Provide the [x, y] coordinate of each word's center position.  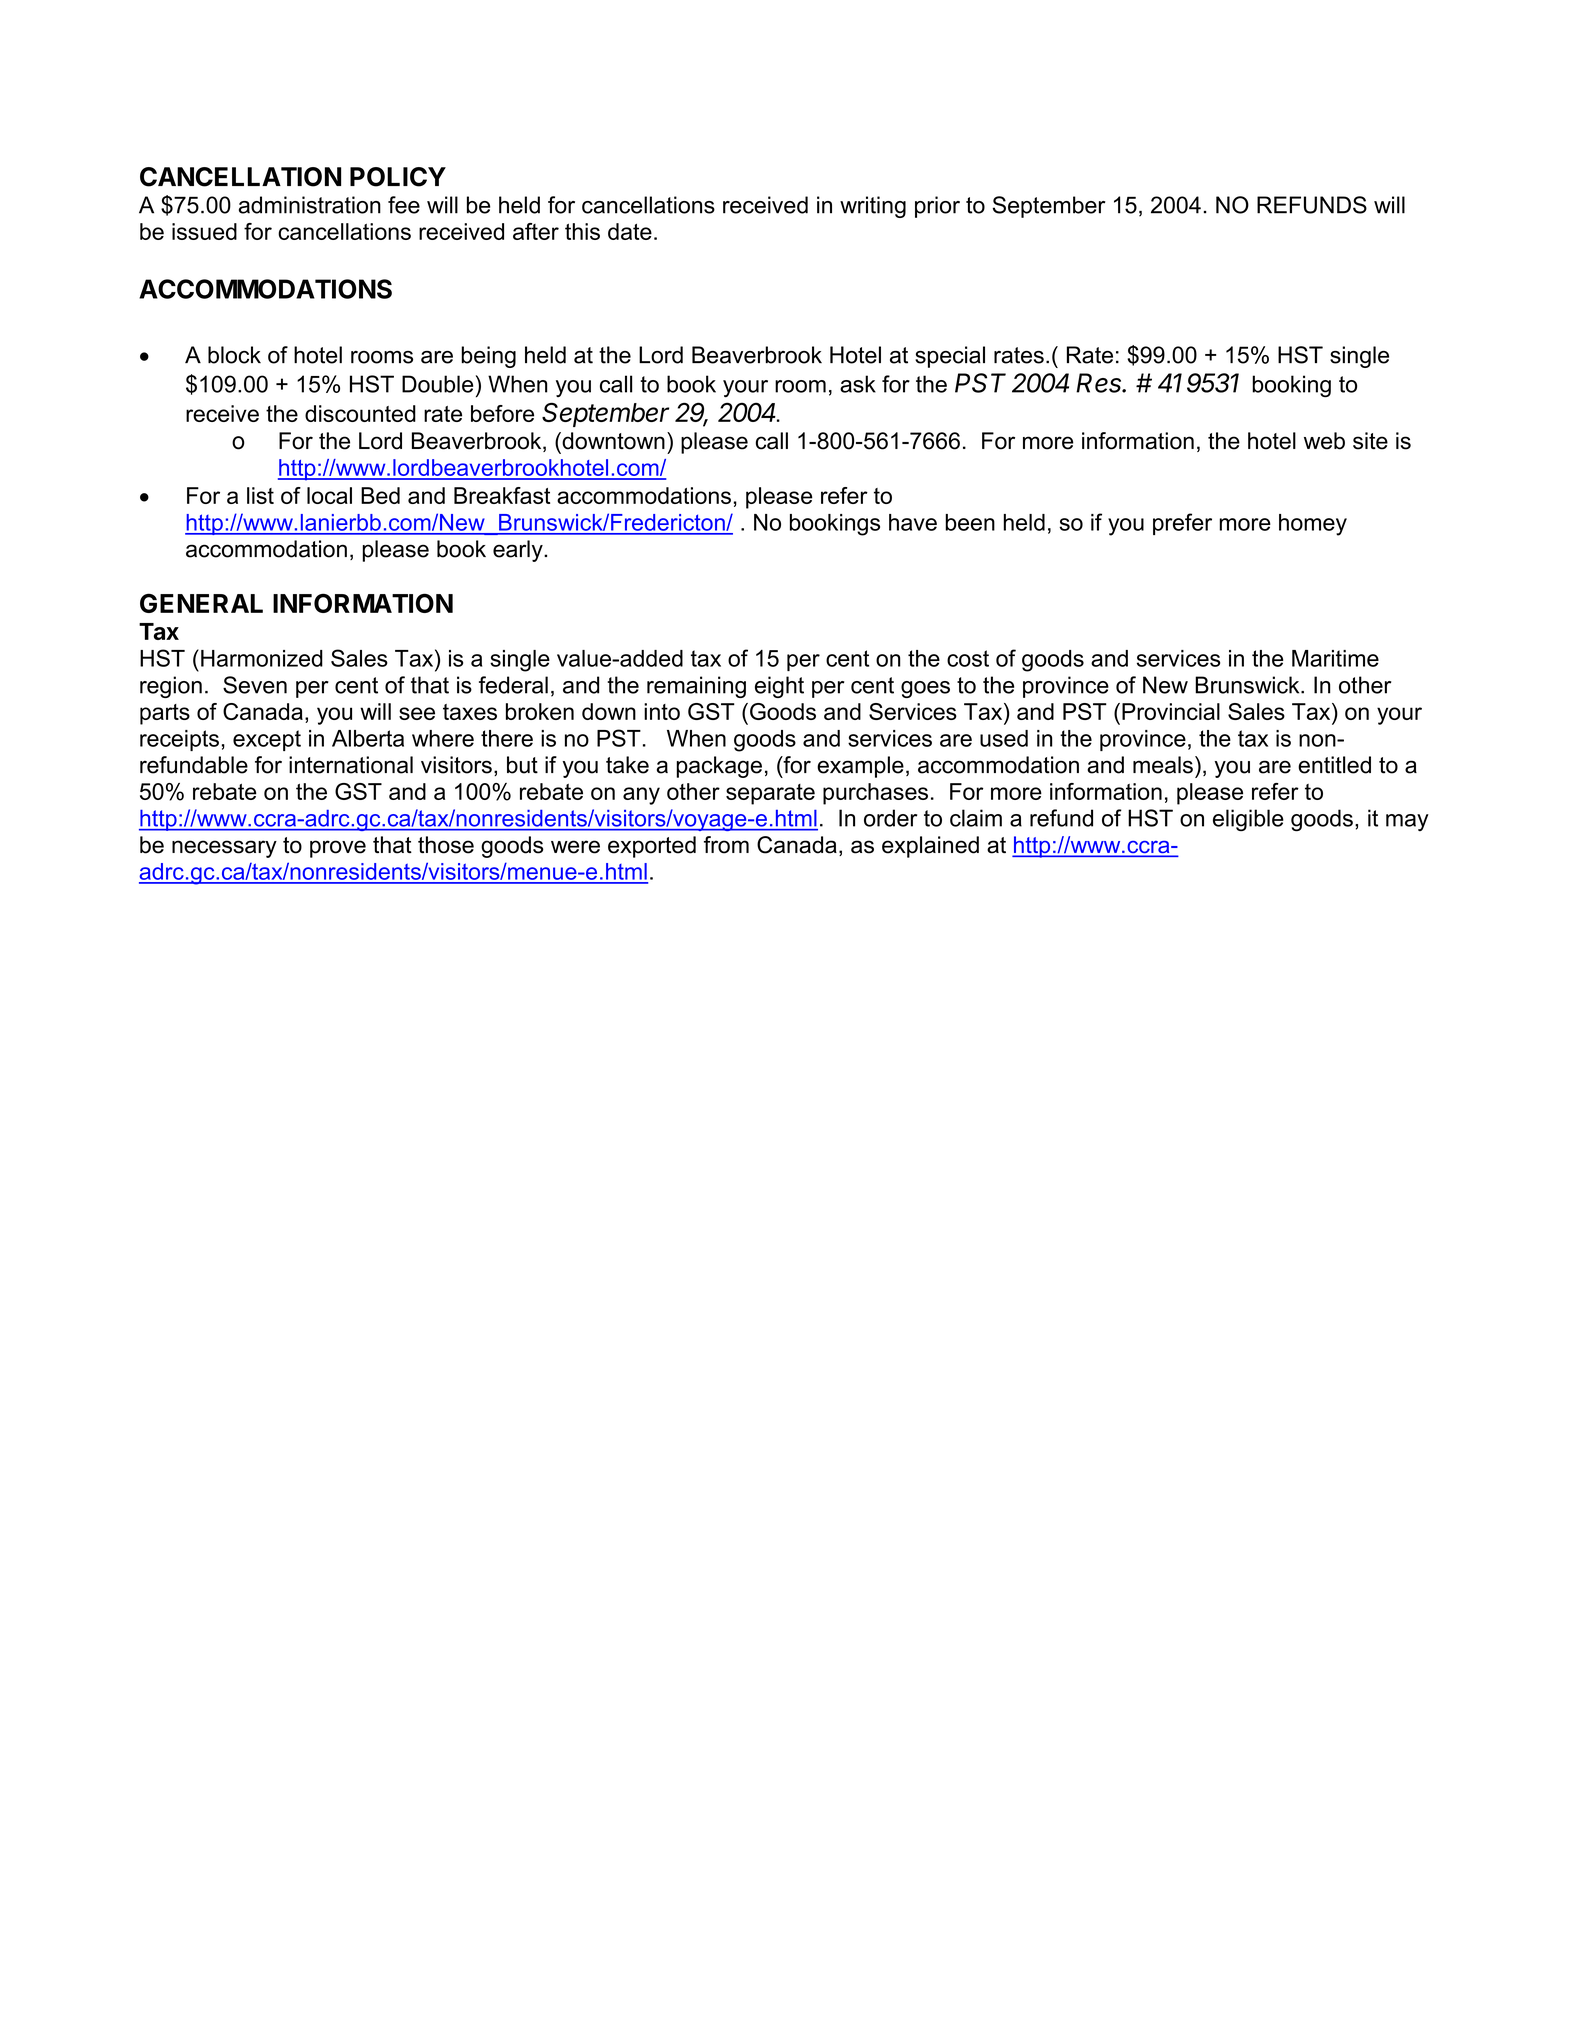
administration [310, 205]
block [234, 355]
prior [937, 207]
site [1370, 441]
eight [779, 687]
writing [873, 207]
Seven [255, 685]
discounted [360, 413]
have [913, 522]
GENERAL [201, 603]
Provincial [1171, 711]
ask [858, 384]
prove [338, 849]
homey [1313, 525]
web [1324, 441]
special [950, 357]
